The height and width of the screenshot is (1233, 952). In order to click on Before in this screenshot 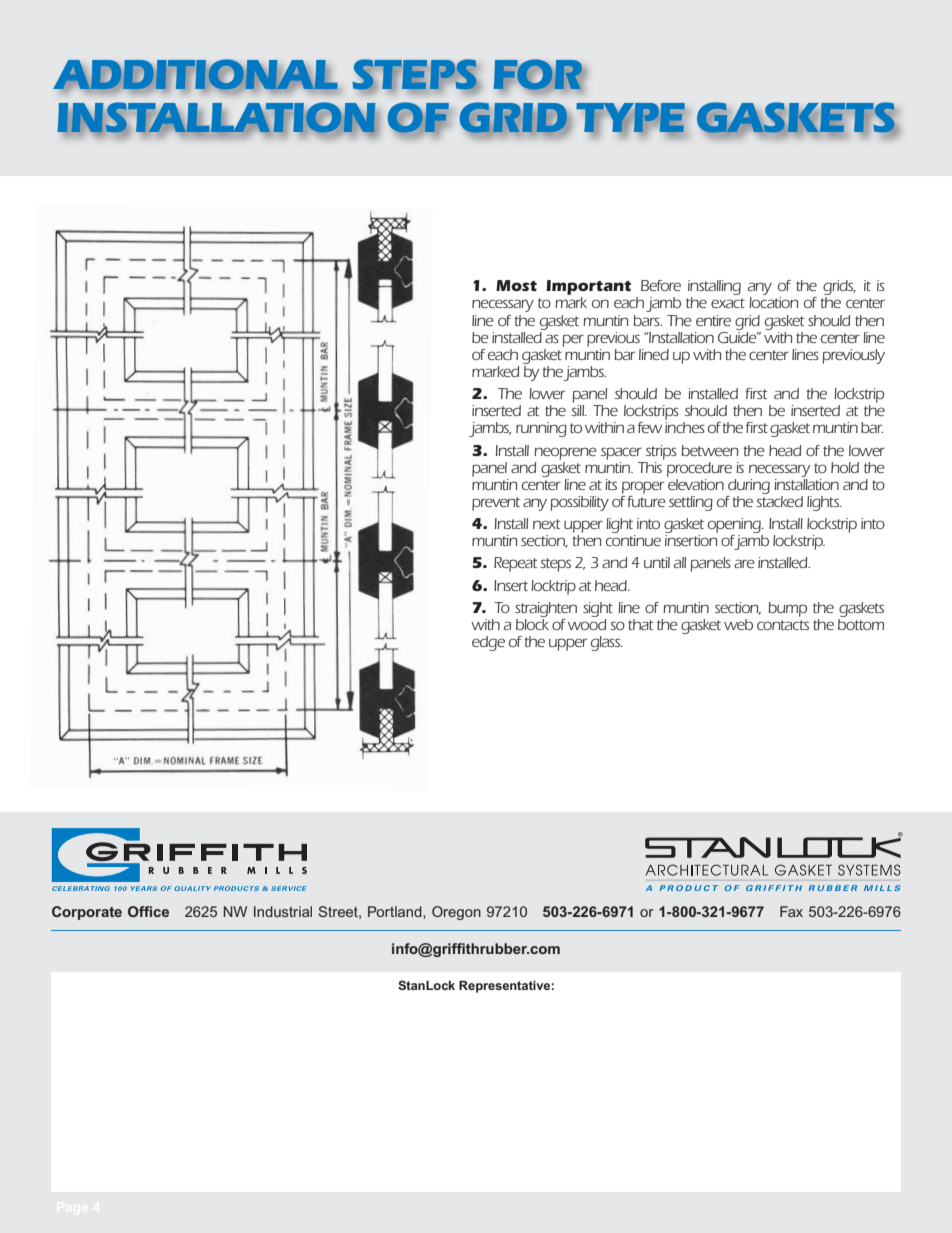, I will do `click(661, 285)`.
